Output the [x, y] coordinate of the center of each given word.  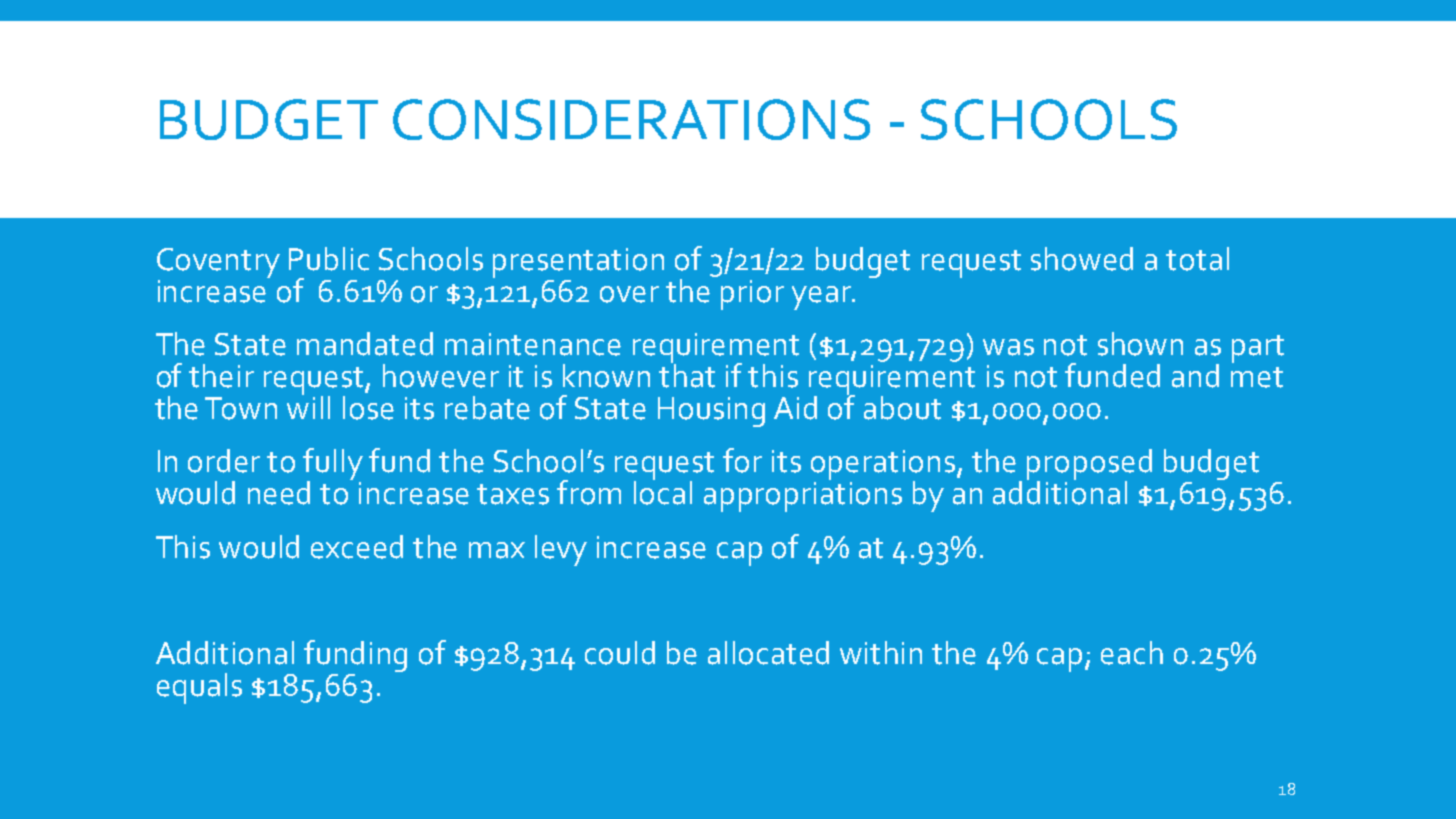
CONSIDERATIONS [631, 119]
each [1132, 653]
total [1197, 259]
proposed [1089, 465]
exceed [357, 547]
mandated [365, 344]
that [687, 374]
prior [752, 295]
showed [1082, 259]
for [742, 460]
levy [561, 550]
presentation [578, 263]
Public [329, 259]
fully [333, 465]
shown [1140, 344]
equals [199, 688]
